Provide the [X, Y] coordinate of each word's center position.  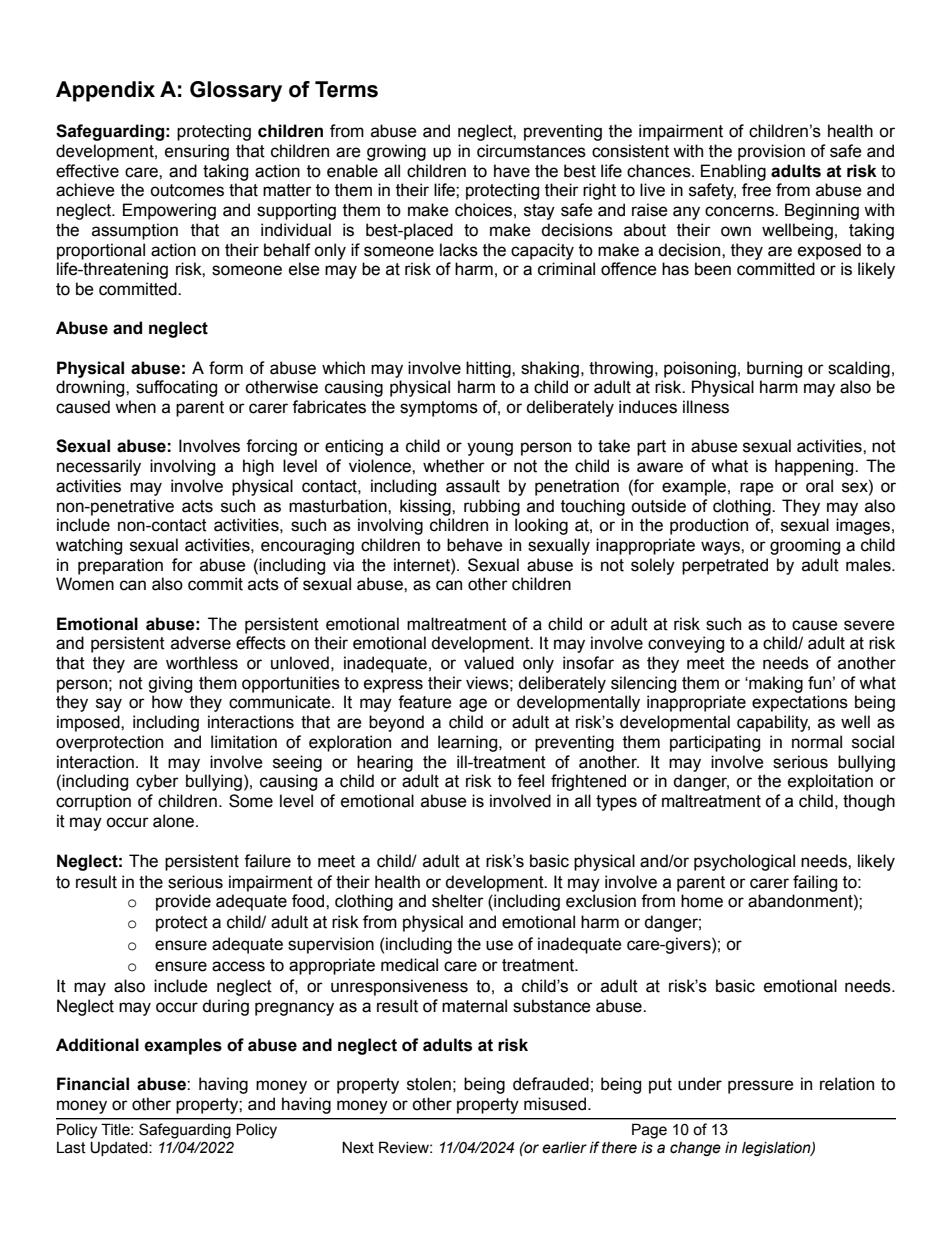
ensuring [197, 152]
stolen [429, 1084]
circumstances [531, 151]
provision [771, 152]
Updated [120, 1148]
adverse [201, 643]
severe [869, 625]
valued [489, 663]
